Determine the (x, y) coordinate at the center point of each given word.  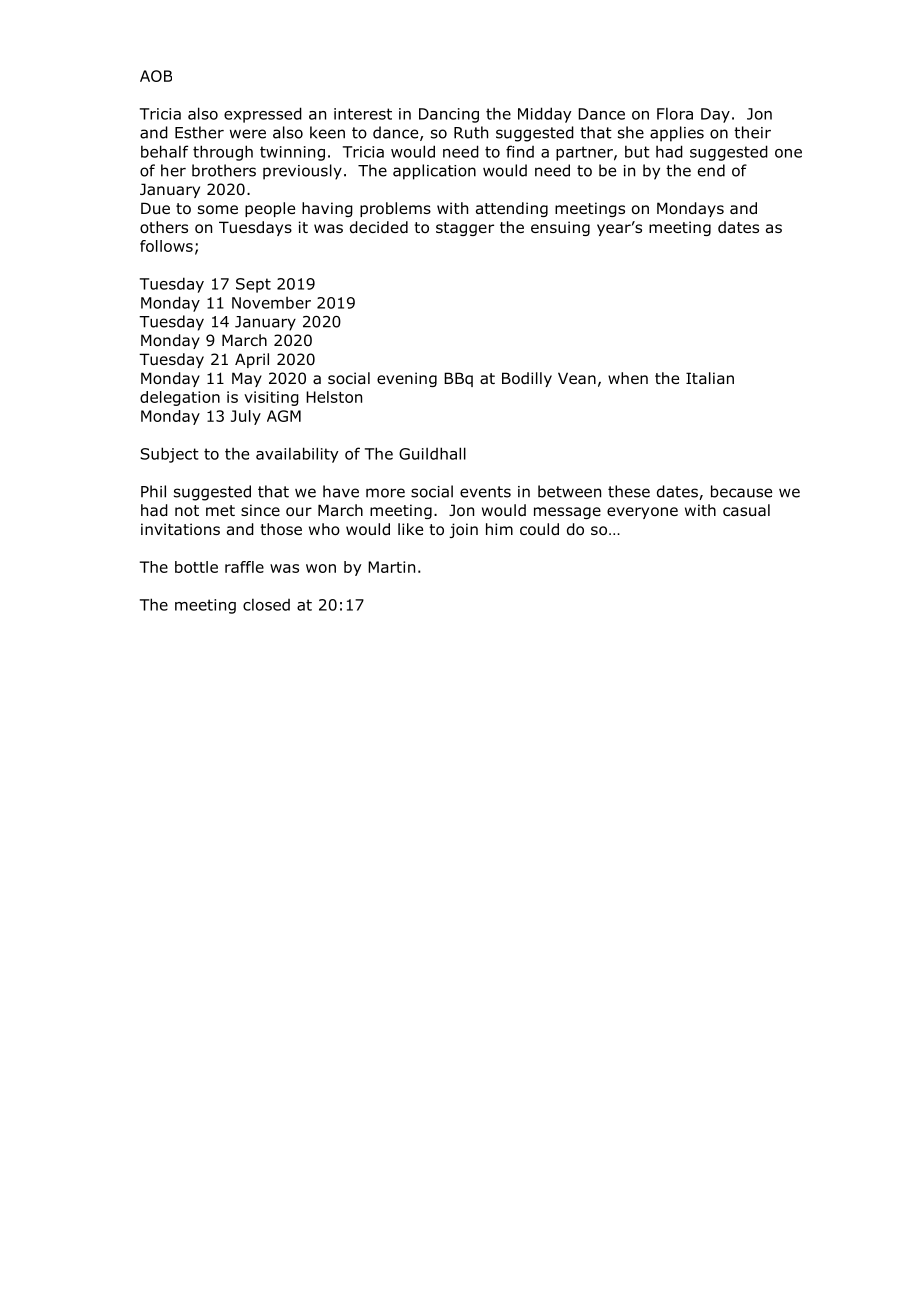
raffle (244, 567)
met (220, 510)
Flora (675, 113)
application (434, 172)
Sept (253, 285)
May (247, 379)
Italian (710, 378)
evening (407, 379)
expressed (263, 115)
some (218, 210)
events (485, 492)
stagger (465, 229)
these (629, 491)
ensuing (560, 228)
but (637, 151)
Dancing (449, 115)
